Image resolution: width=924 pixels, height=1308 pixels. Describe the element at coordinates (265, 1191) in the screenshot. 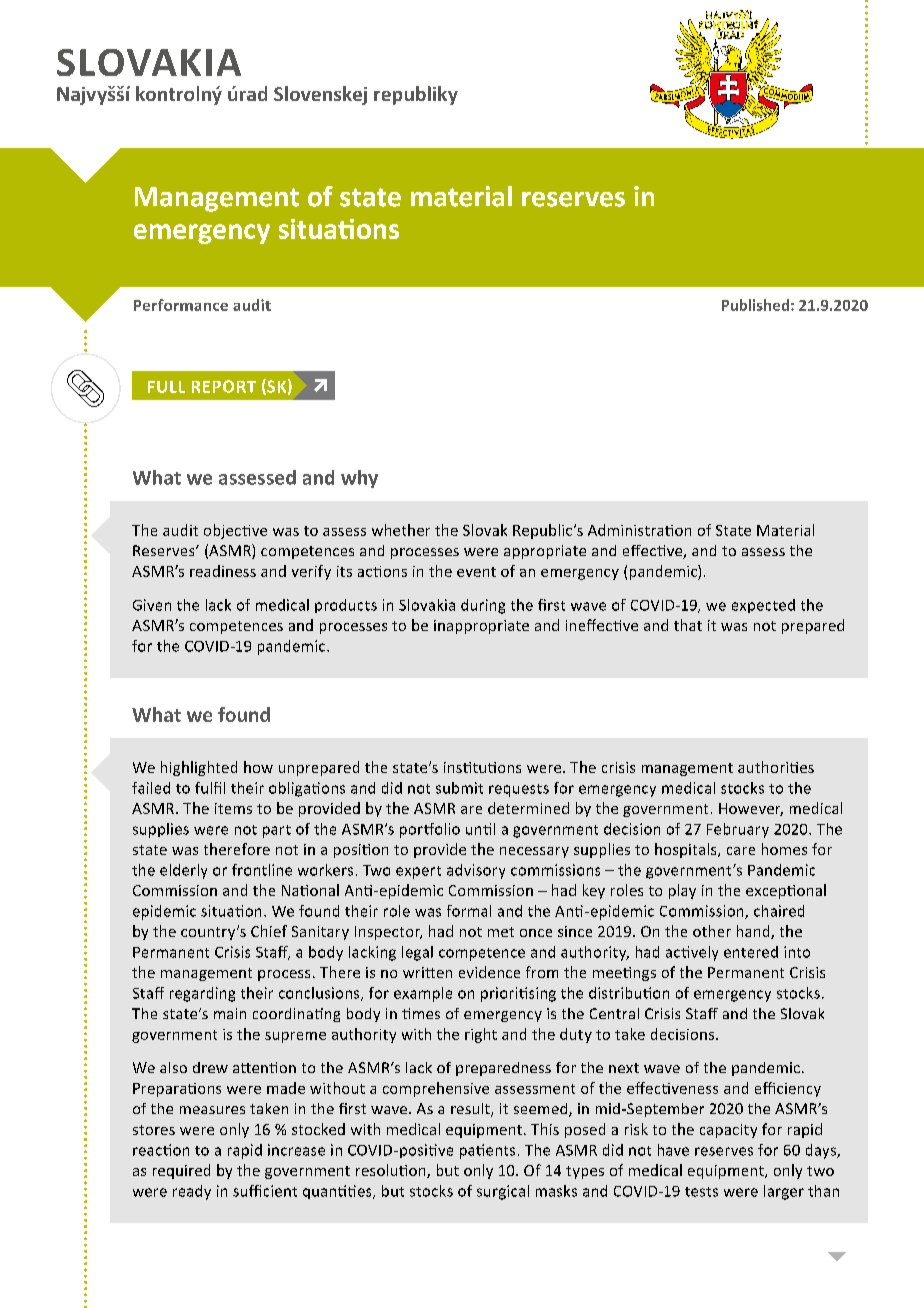

I see `sufficient` at that location.
